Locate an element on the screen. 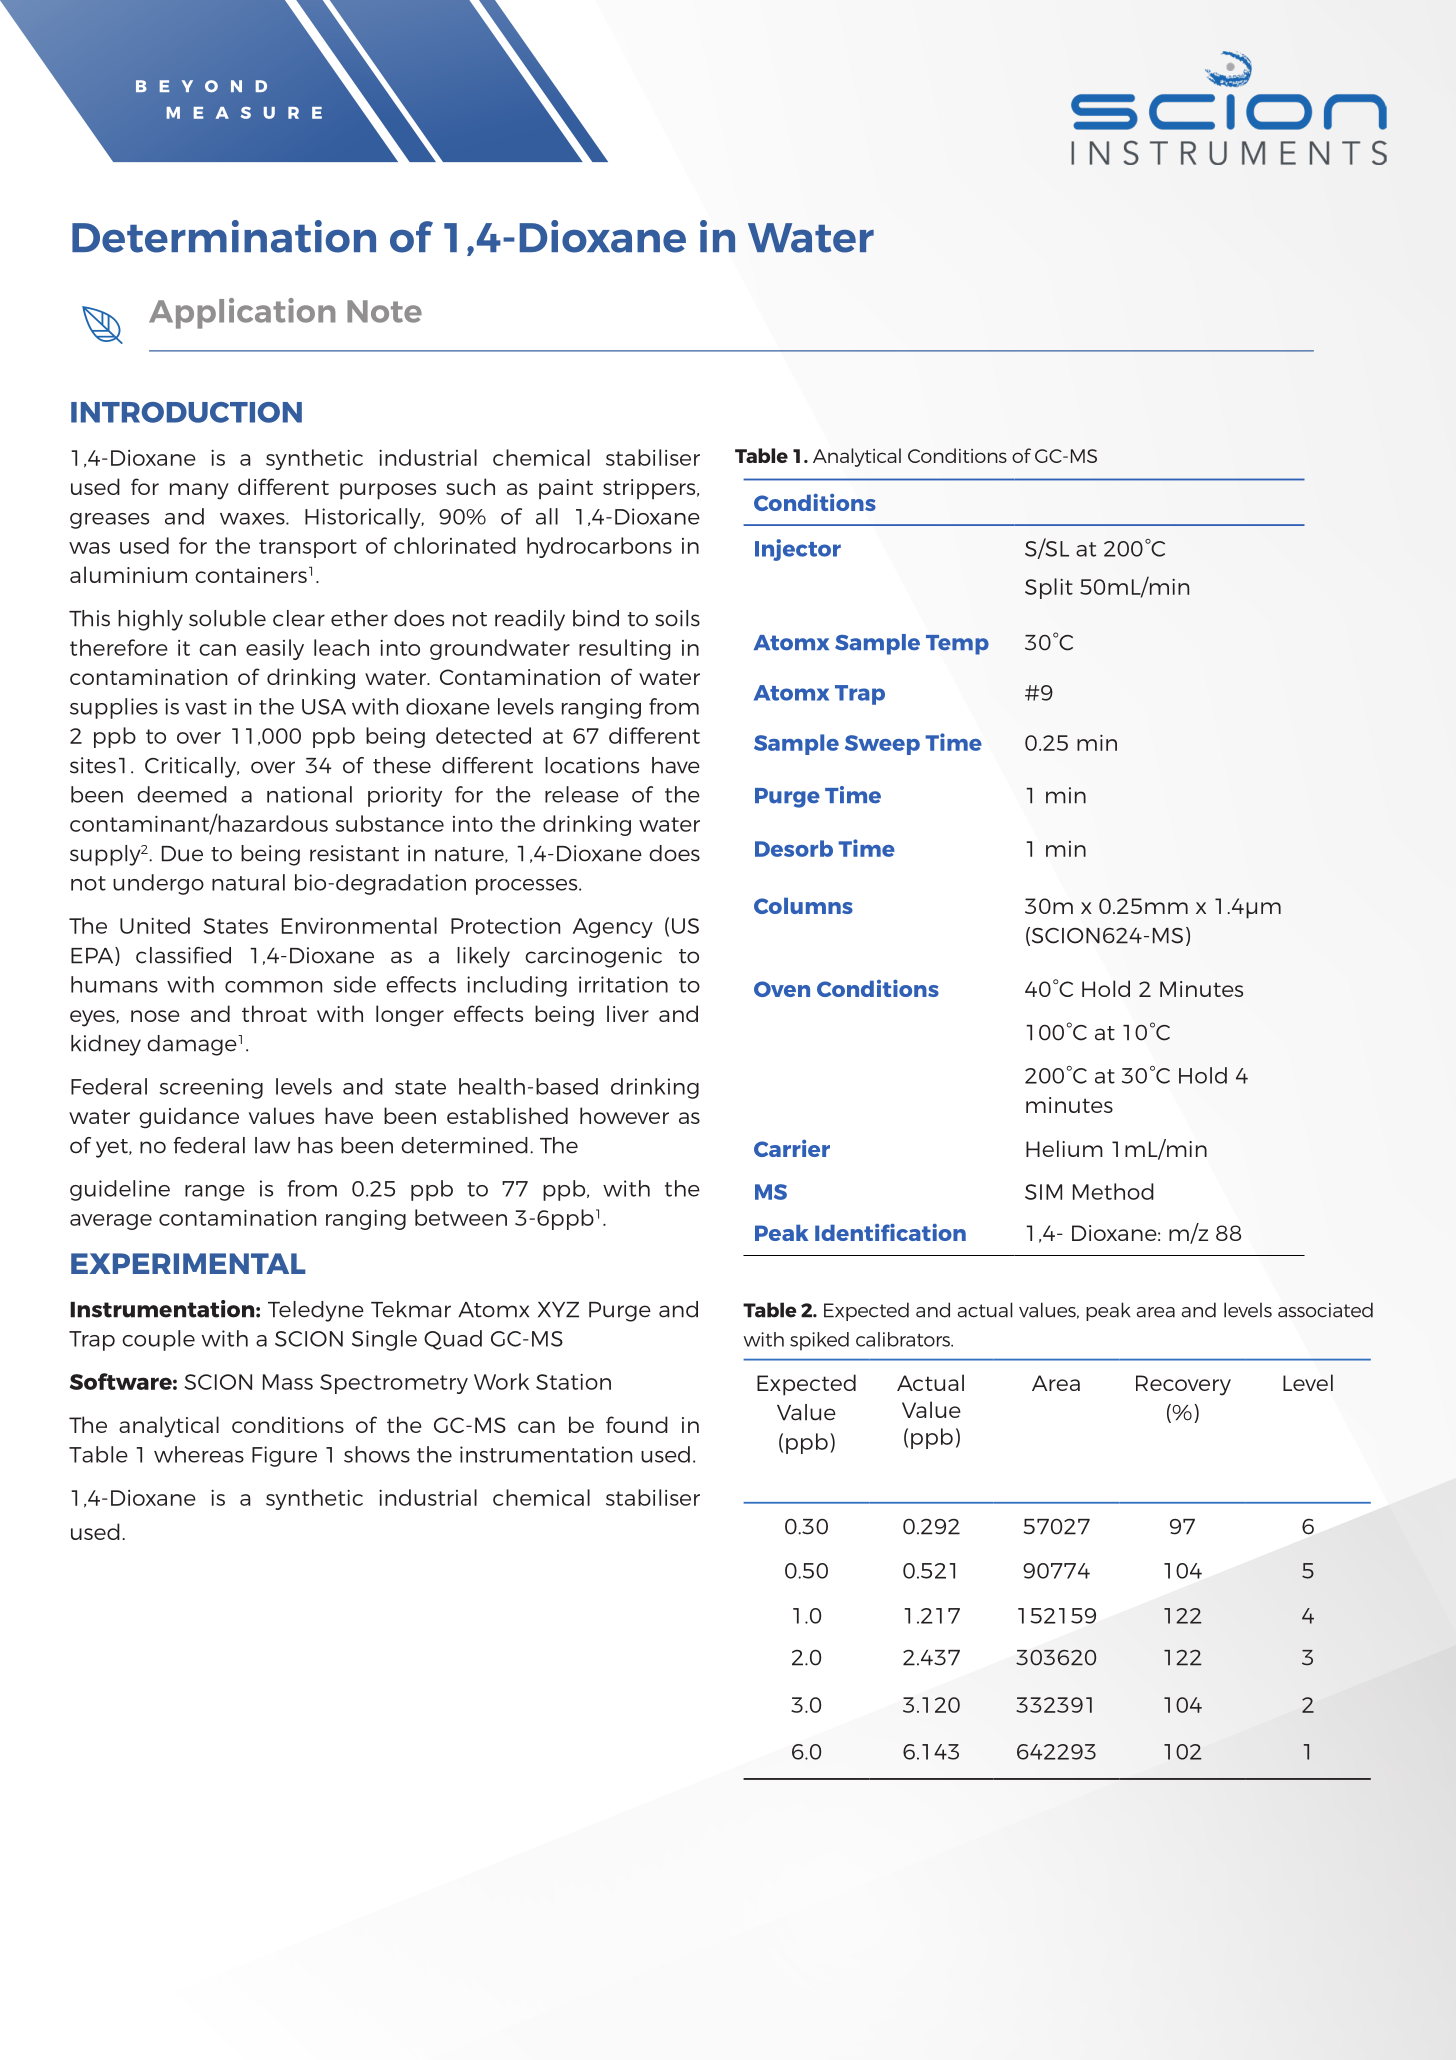  Temp is located at coordinates (957, 645).
